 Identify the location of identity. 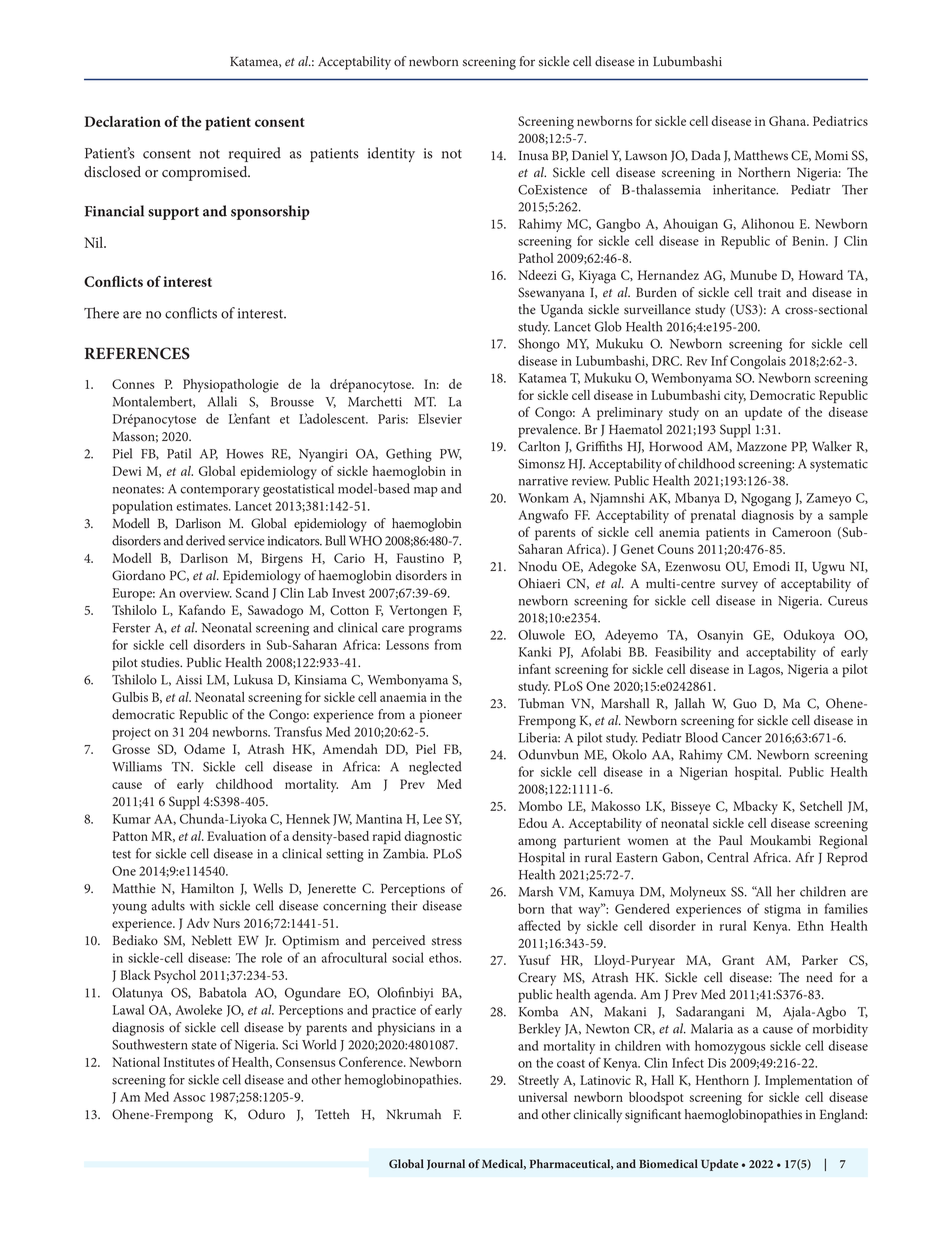
(391, 154).
